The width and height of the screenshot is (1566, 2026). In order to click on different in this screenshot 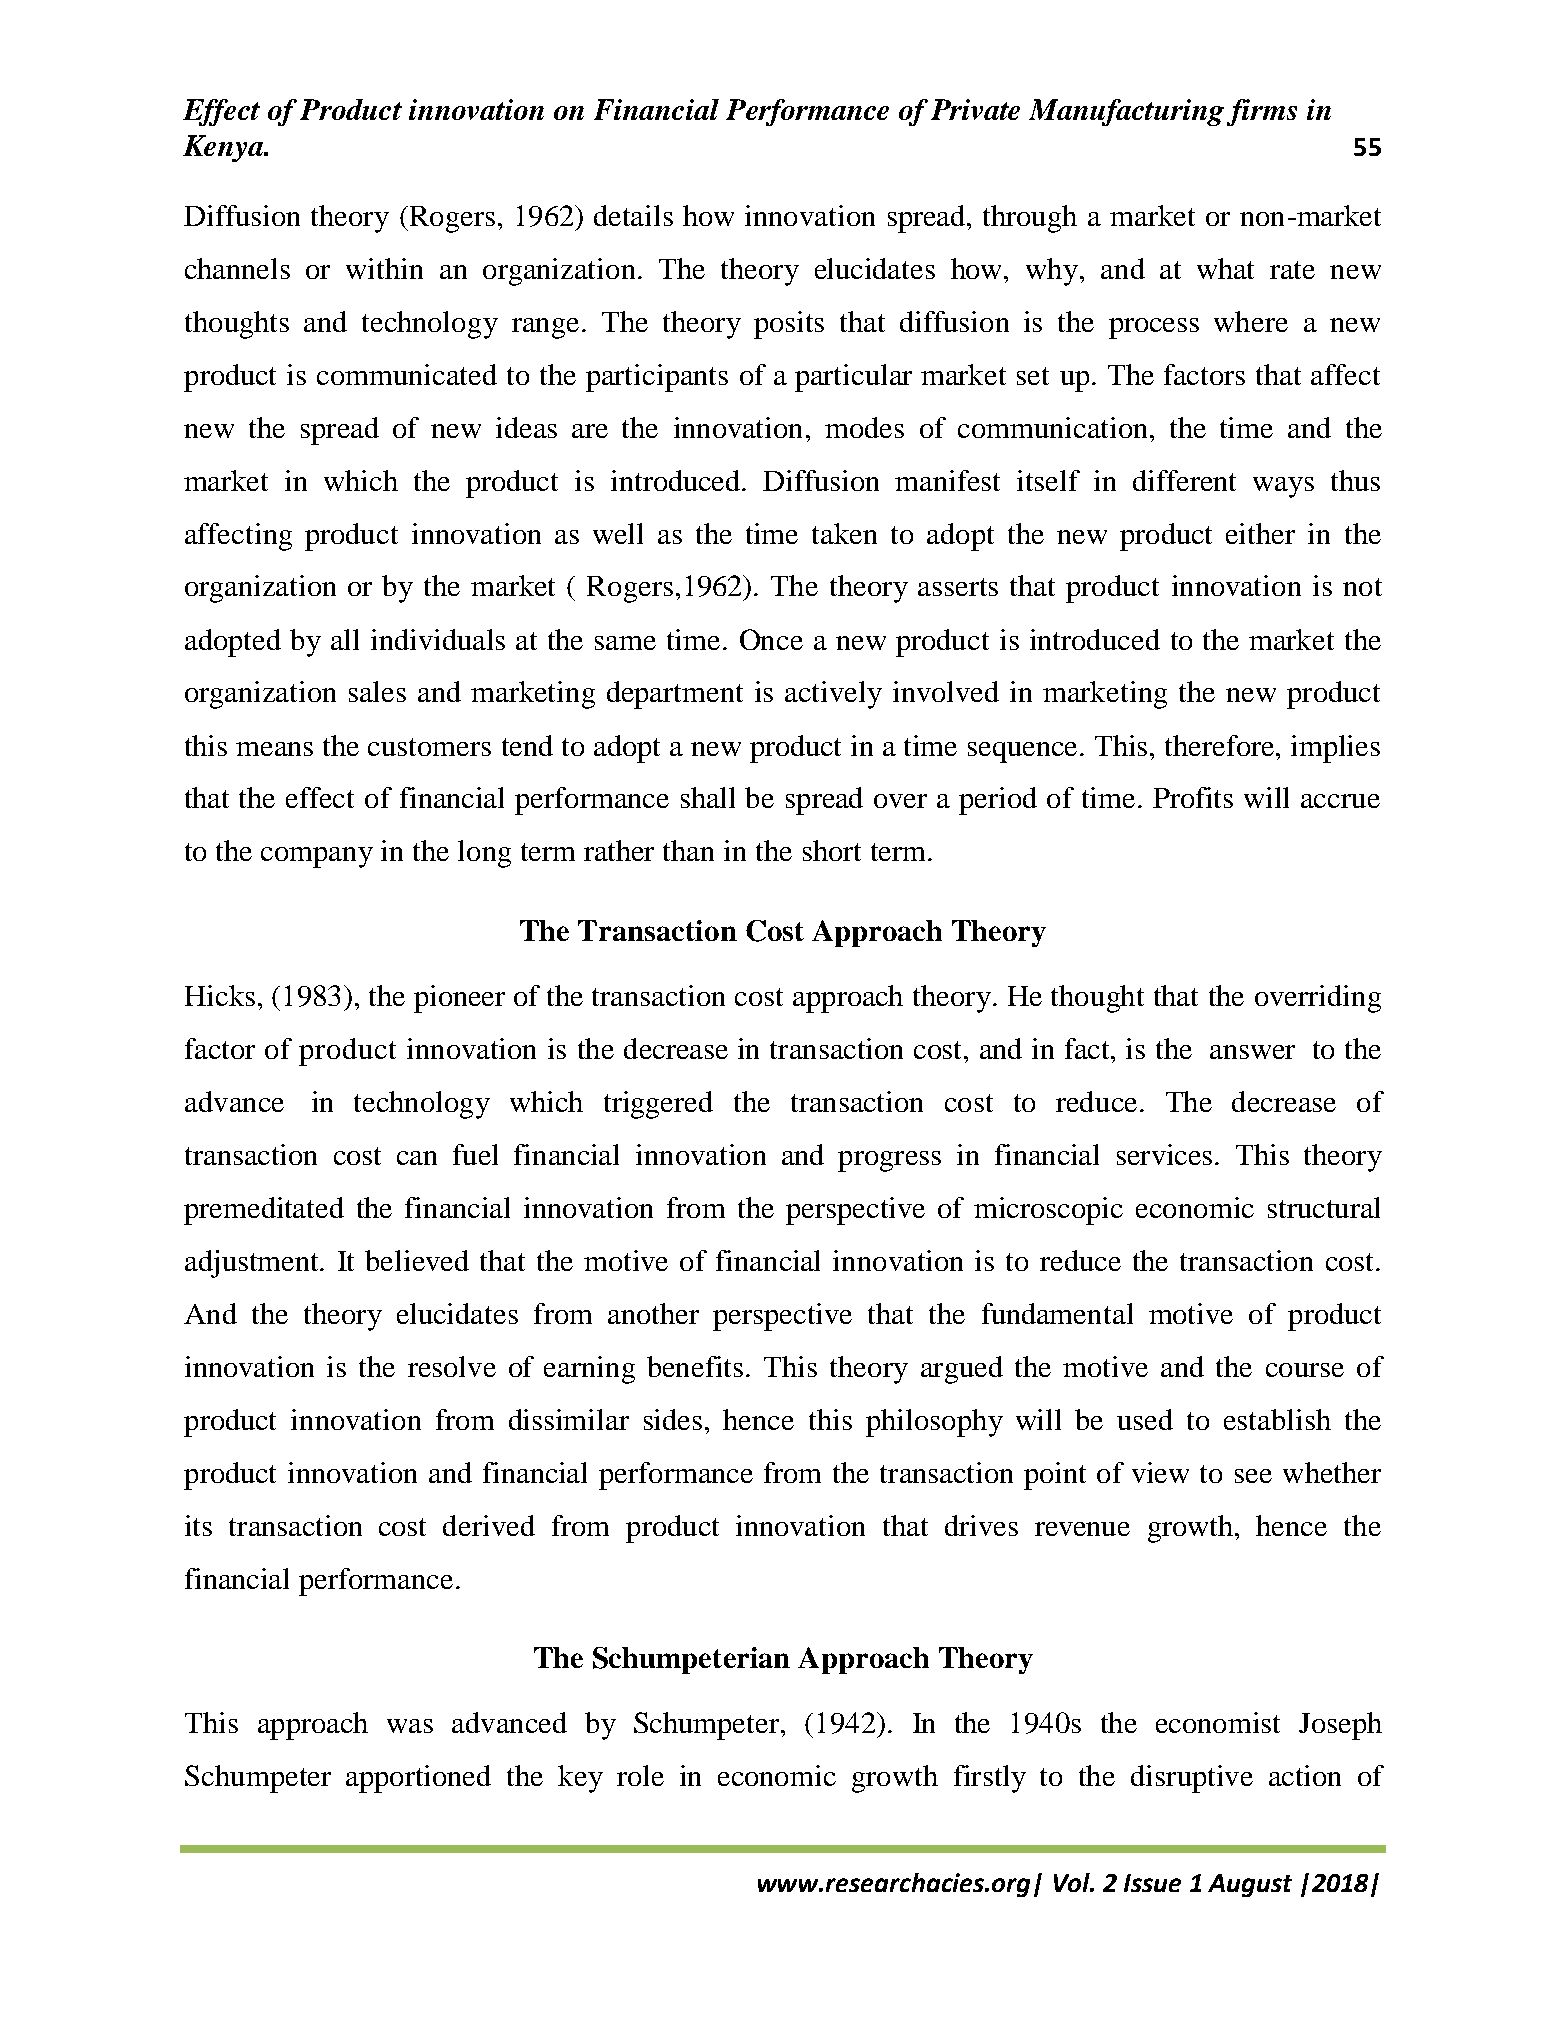, I will do `click(1184, 480)`.
